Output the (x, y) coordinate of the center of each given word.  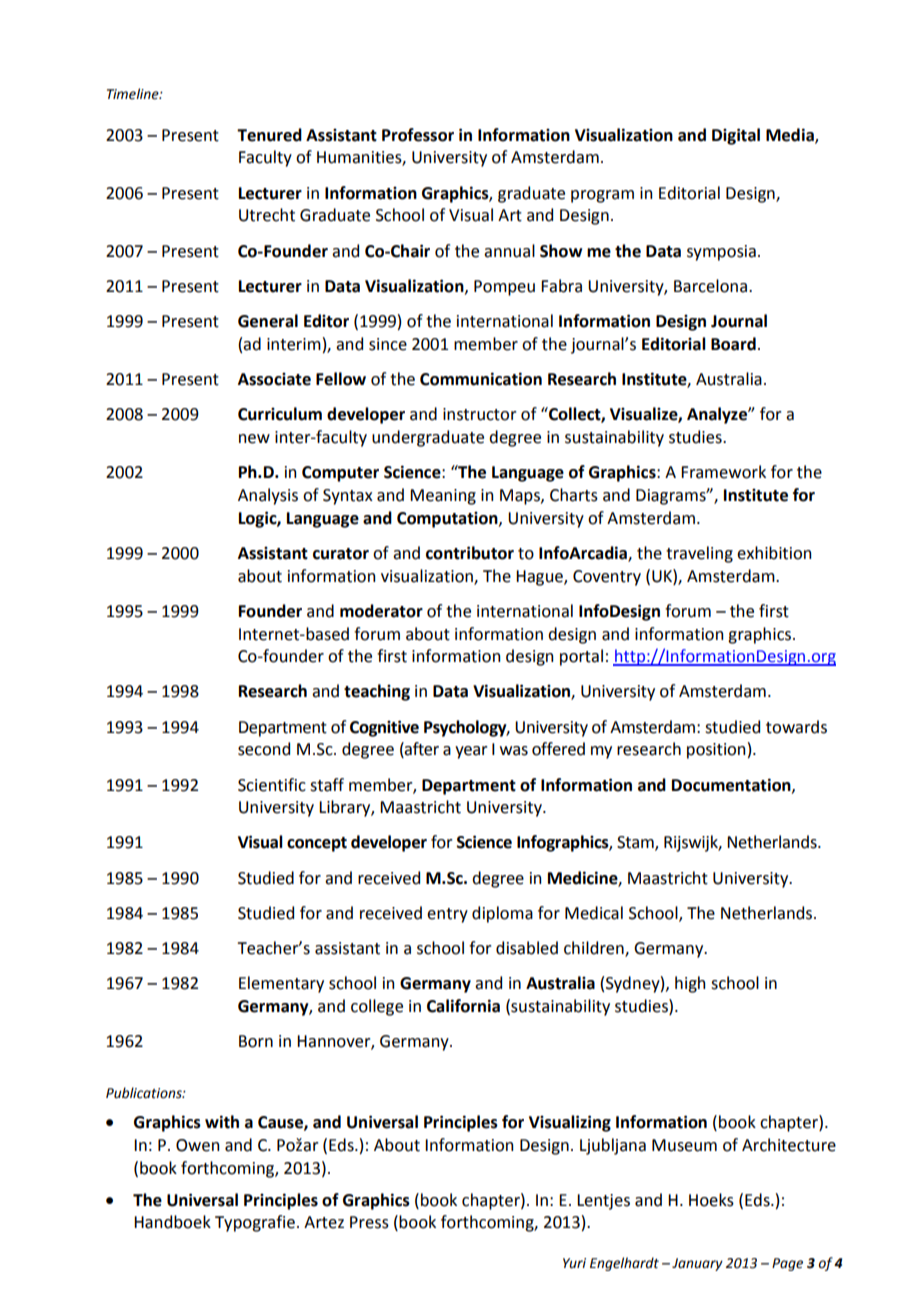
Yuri (574, 1263)
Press (369, 1222)
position (716, 751)
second (264, 749)
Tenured (269, 135)
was (514, 751)
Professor (418, 135)
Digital (736, 136)
